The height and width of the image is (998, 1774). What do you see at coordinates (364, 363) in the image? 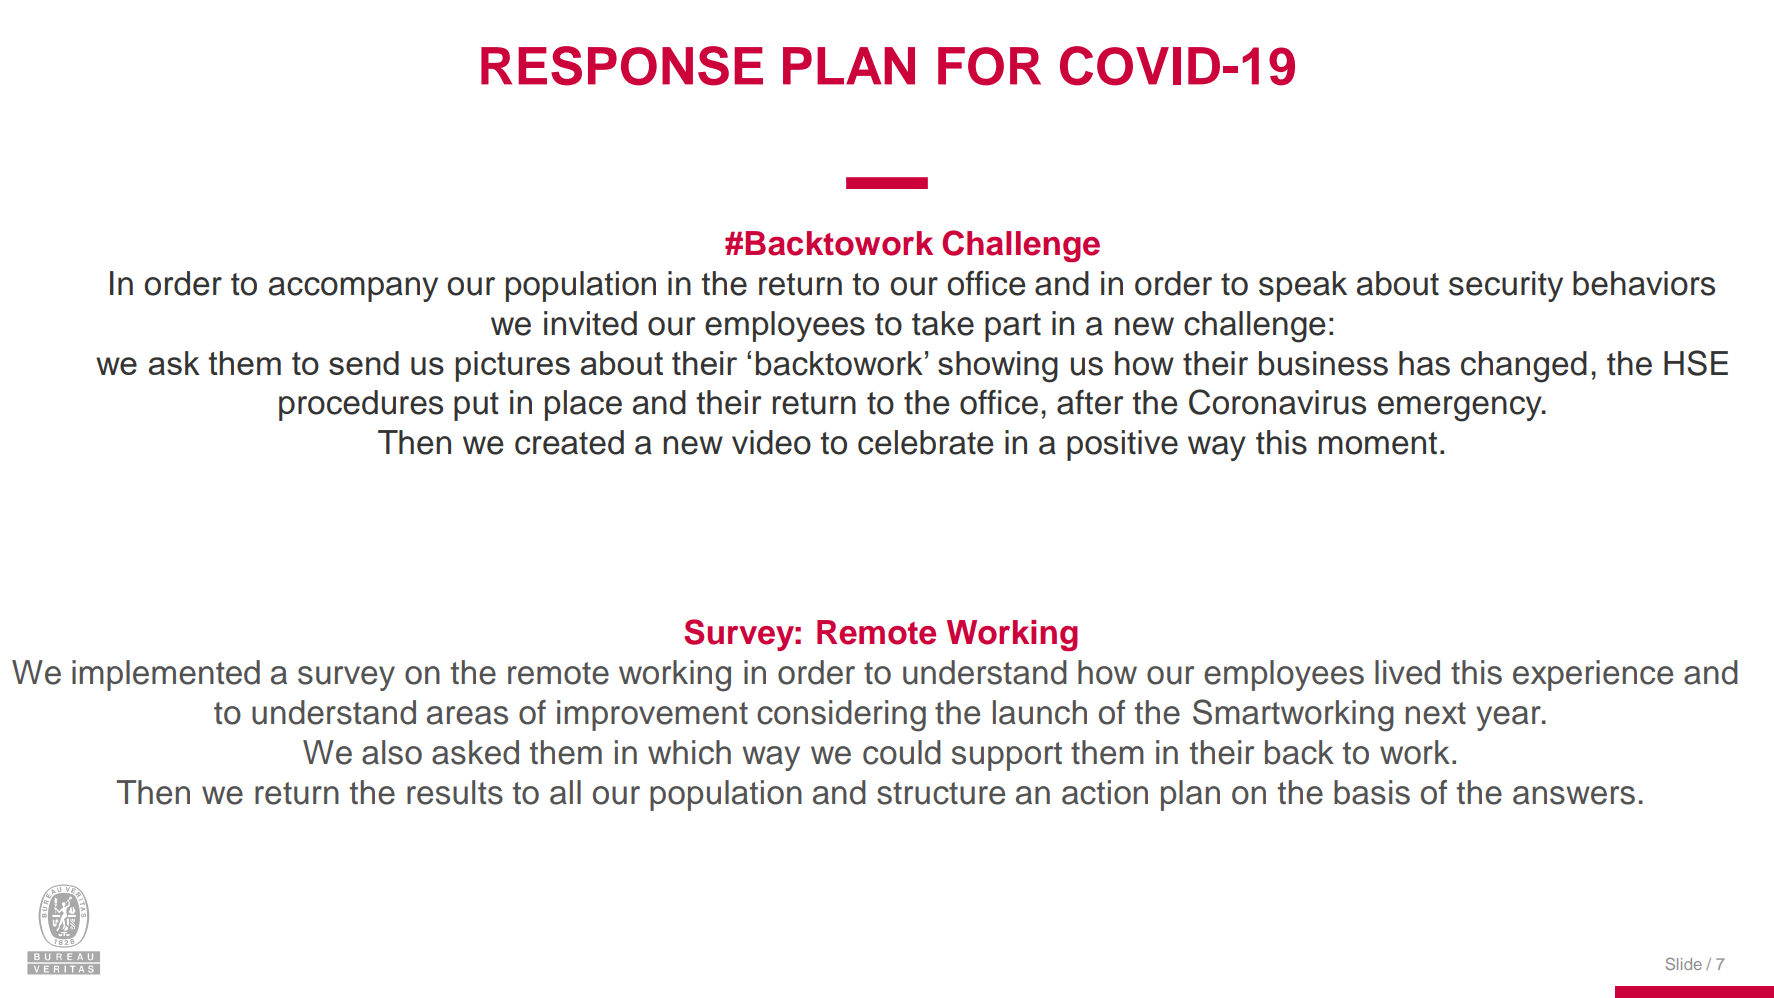
I see `send` at bounding box center [364, 363].
